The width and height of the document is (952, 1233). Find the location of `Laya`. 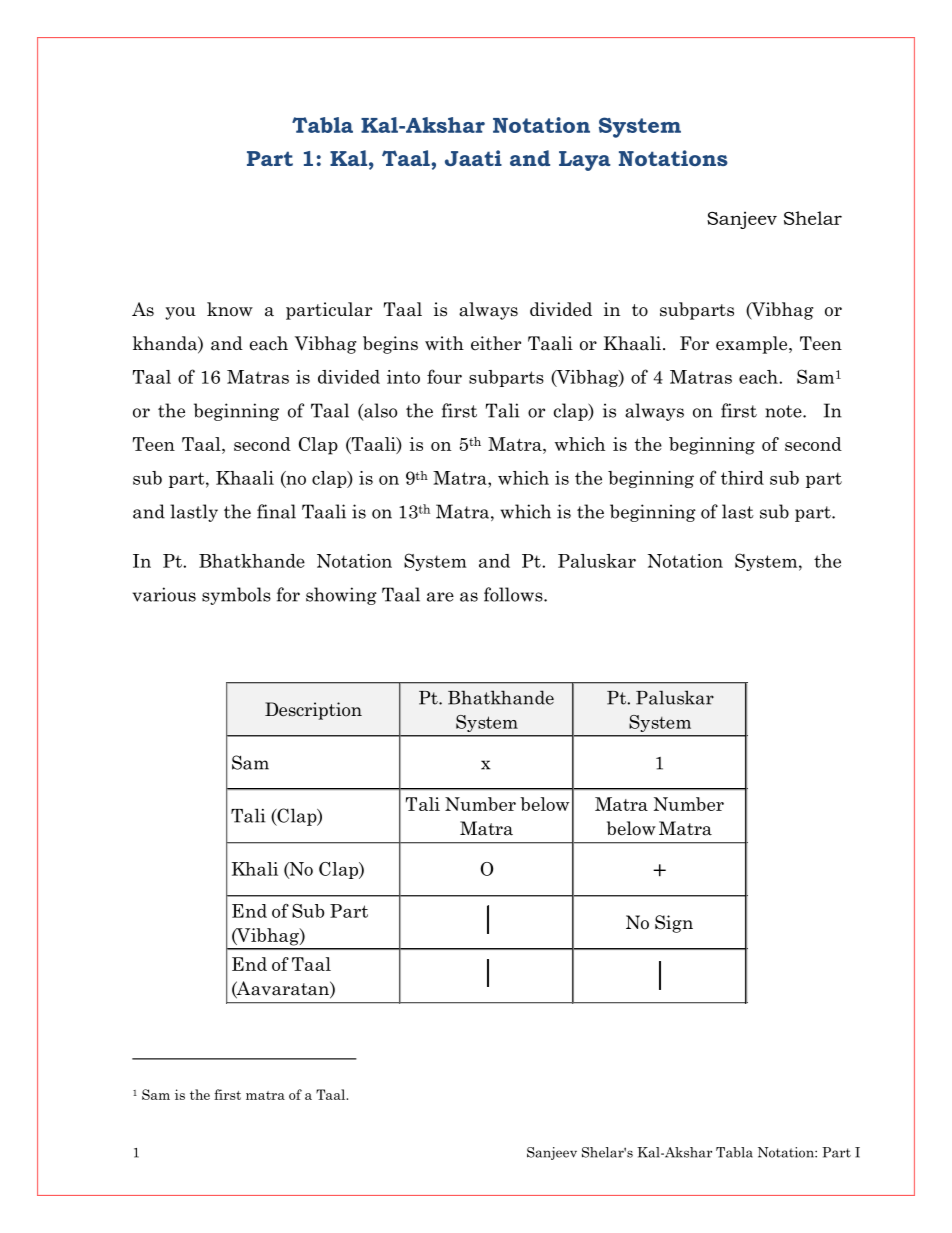

Laya is located at coordinates (584, 161).
